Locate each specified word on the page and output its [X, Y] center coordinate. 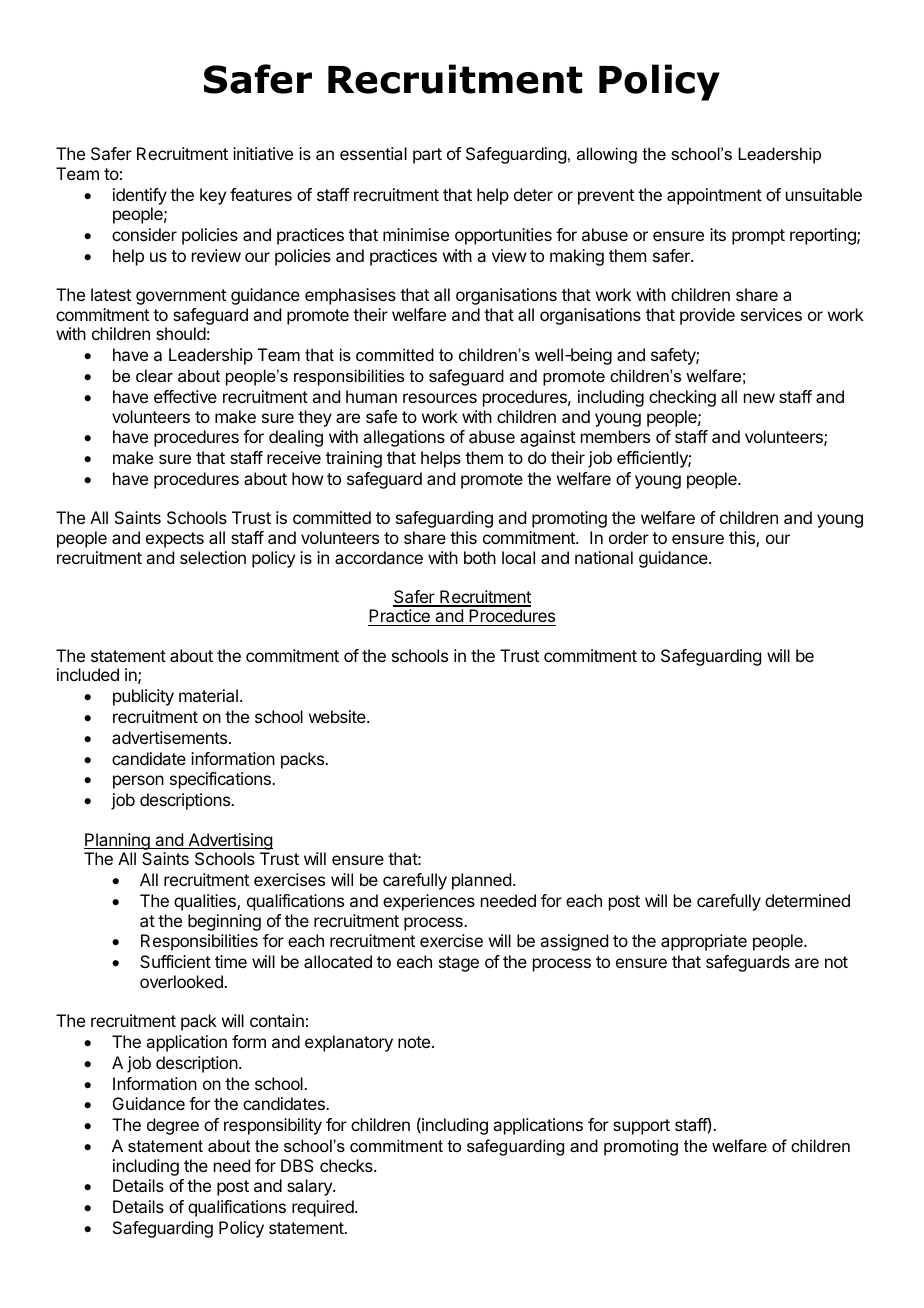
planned [481, 881]
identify [140, 196]
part [427, 156]
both [480, 557]
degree [173, 1126]
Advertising [229, 841]
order [629, 537]
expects [175, 540]
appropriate [704, 942]
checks [347, 1165]
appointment [714, 196]
